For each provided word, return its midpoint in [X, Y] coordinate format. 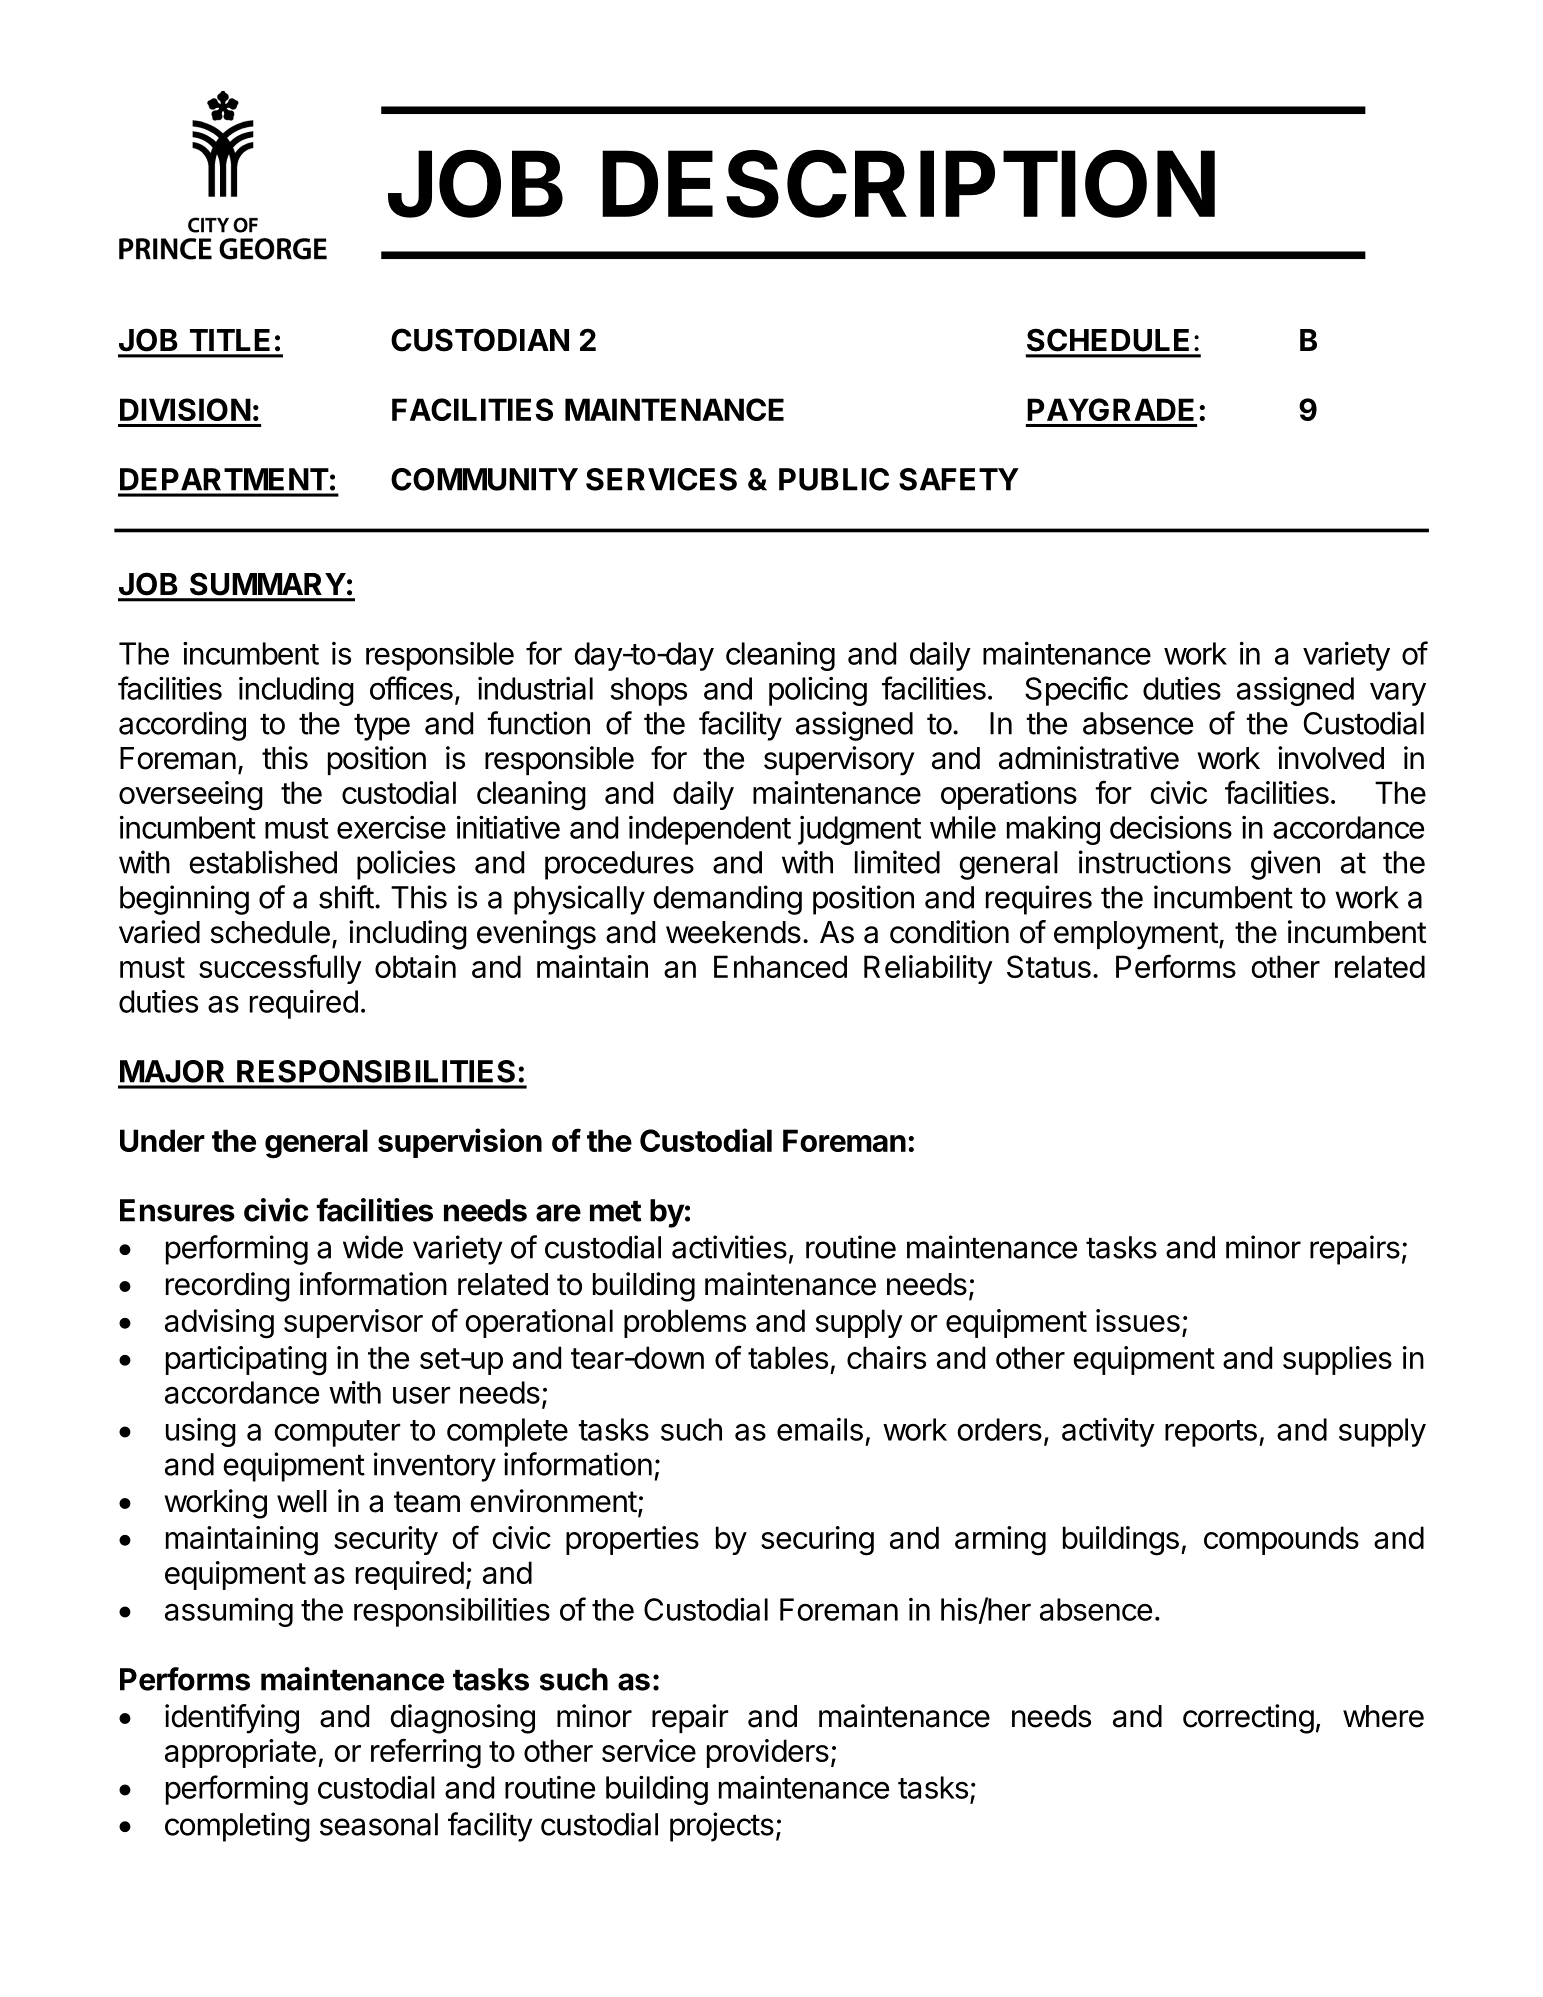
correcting [1248, 1719]
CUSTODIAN [480, 340]
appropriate [240, 1753]
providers [768, 1753]
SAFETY [959, 479]
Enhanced [780, 966]
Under [162, 1140]
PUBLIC [834, 479]
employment [1136, 935]
